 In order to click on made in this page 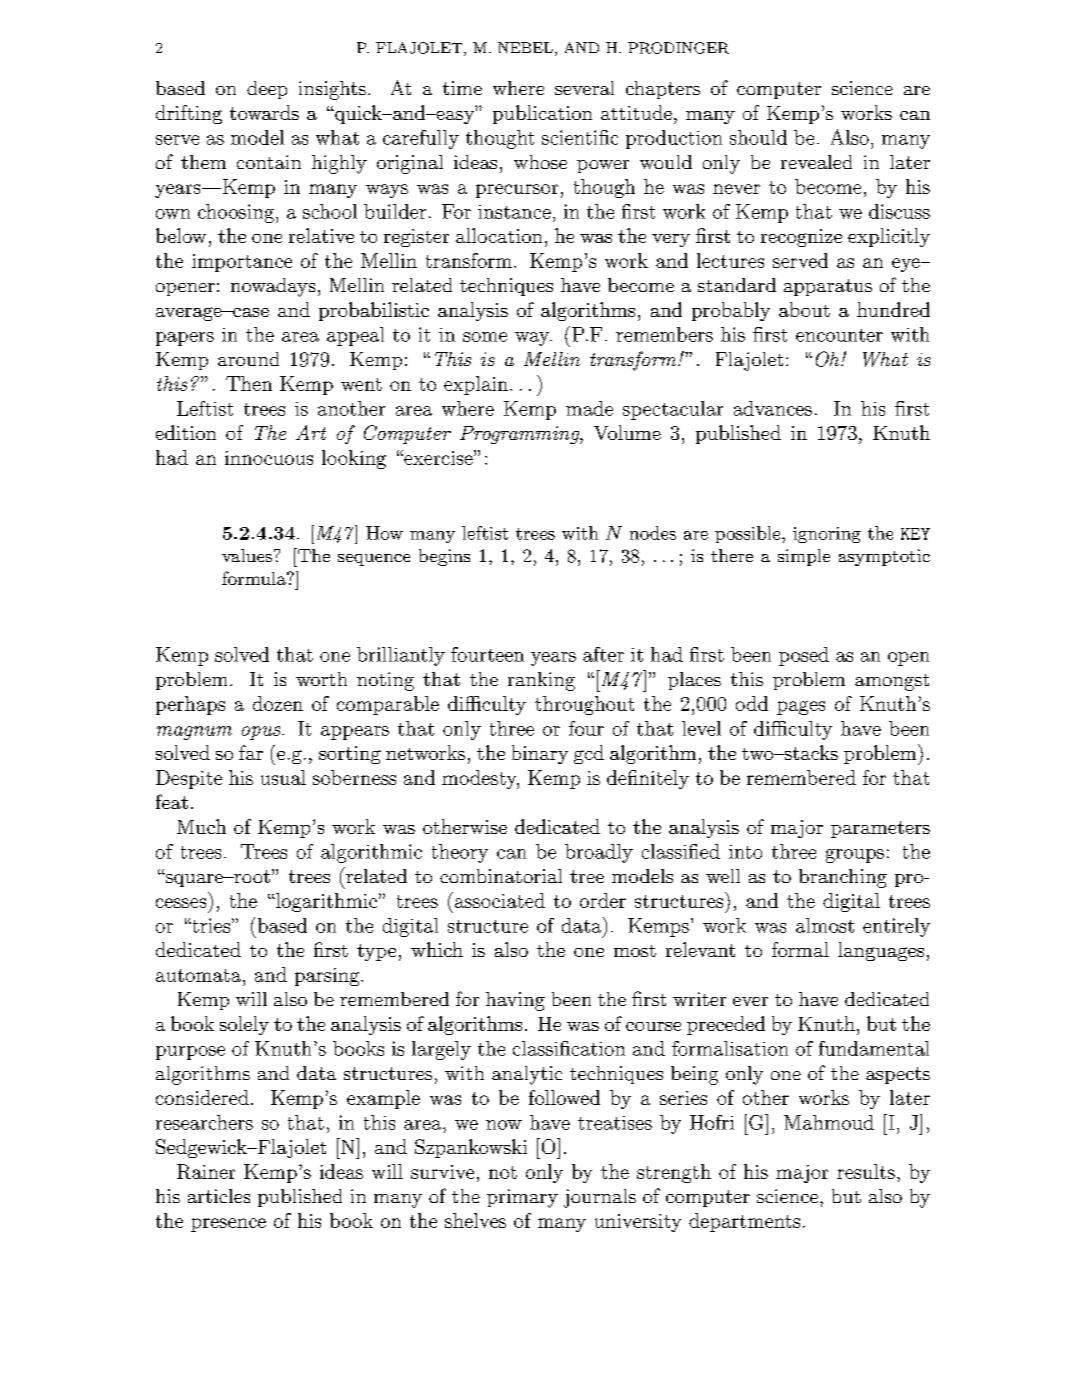, I will do `click(589, 408)`.
